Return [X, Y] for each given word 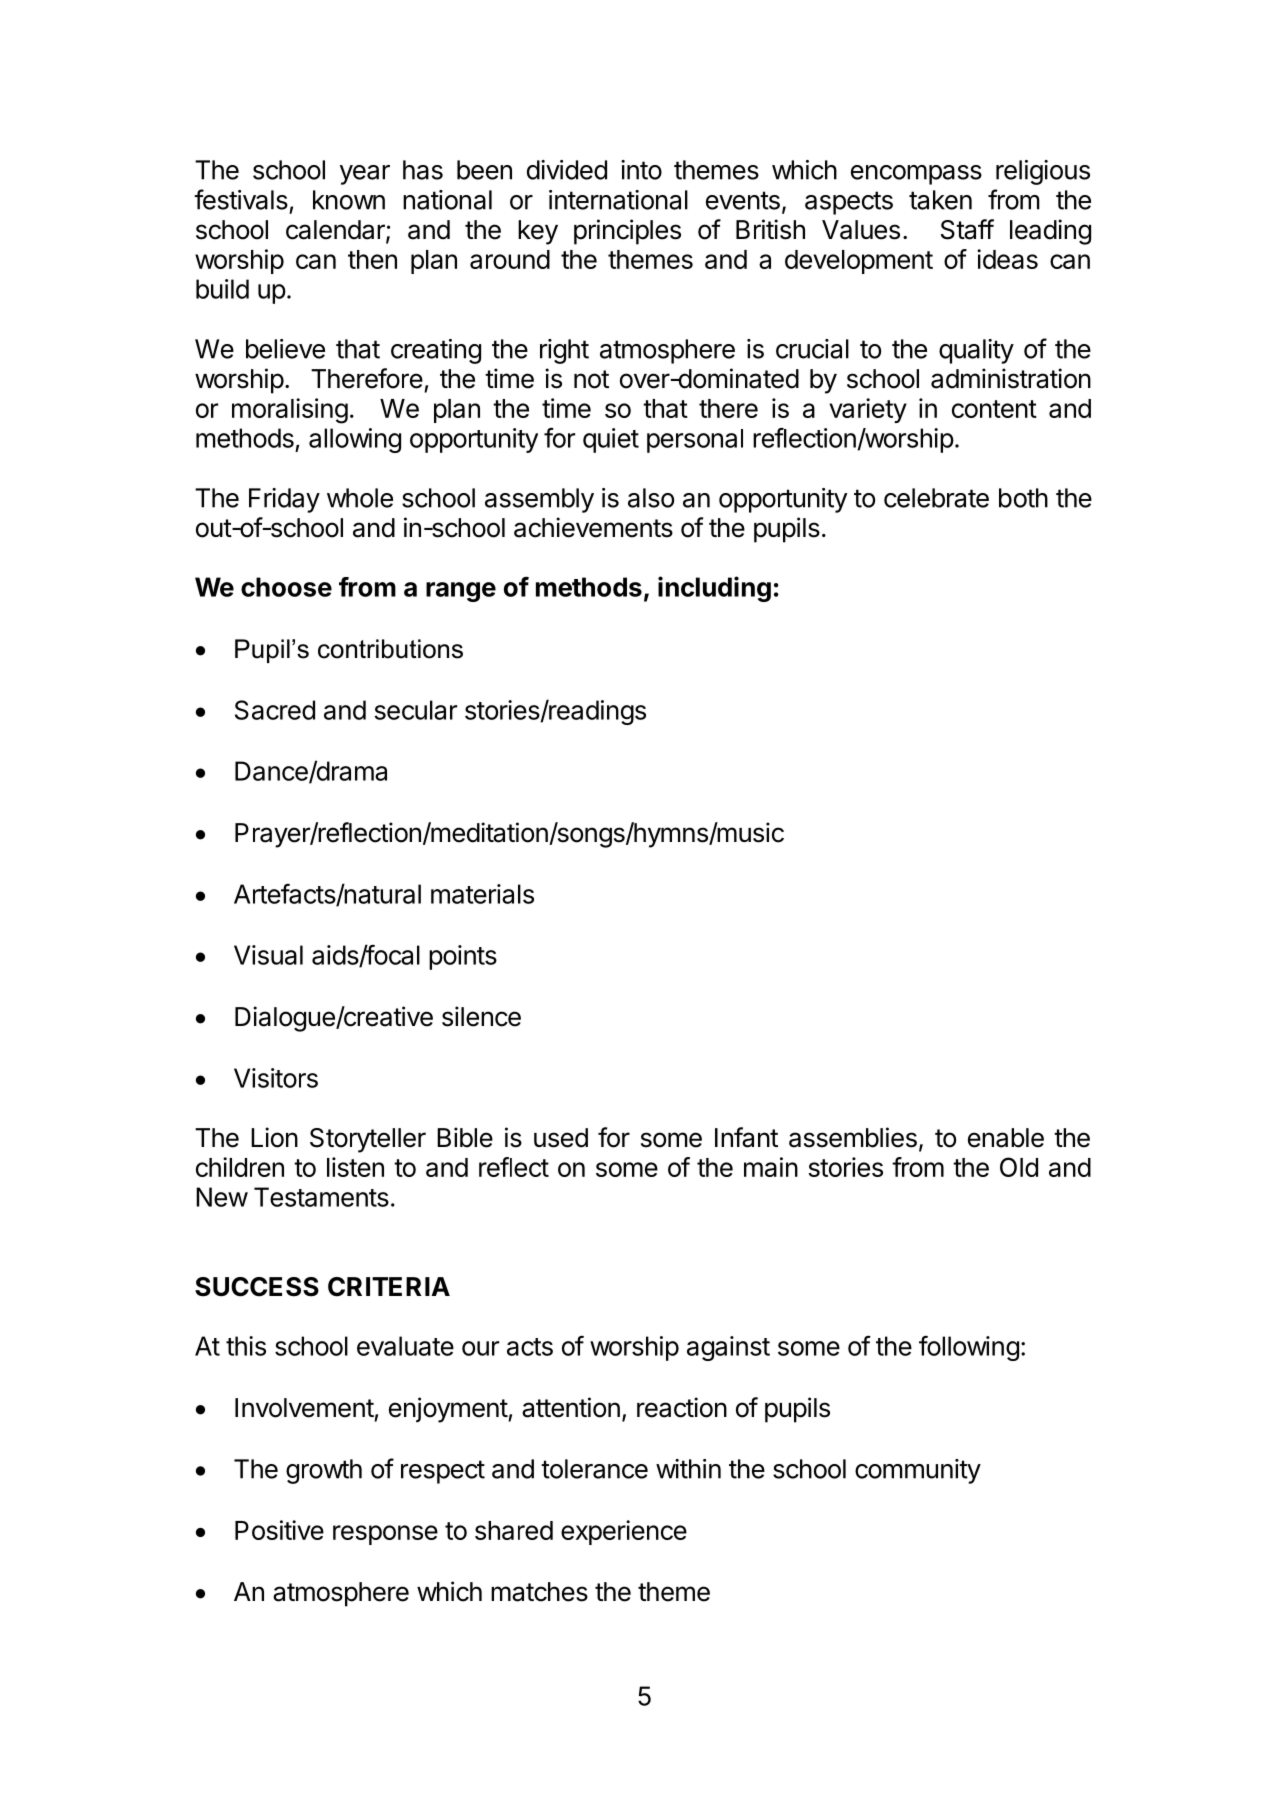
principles [627, 232]
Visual [268, 955]
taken [940, 200]
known [349, 200]
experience [624, 1532]
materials [482, 894]
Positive [279, 1530]
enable [1006, 1138]
